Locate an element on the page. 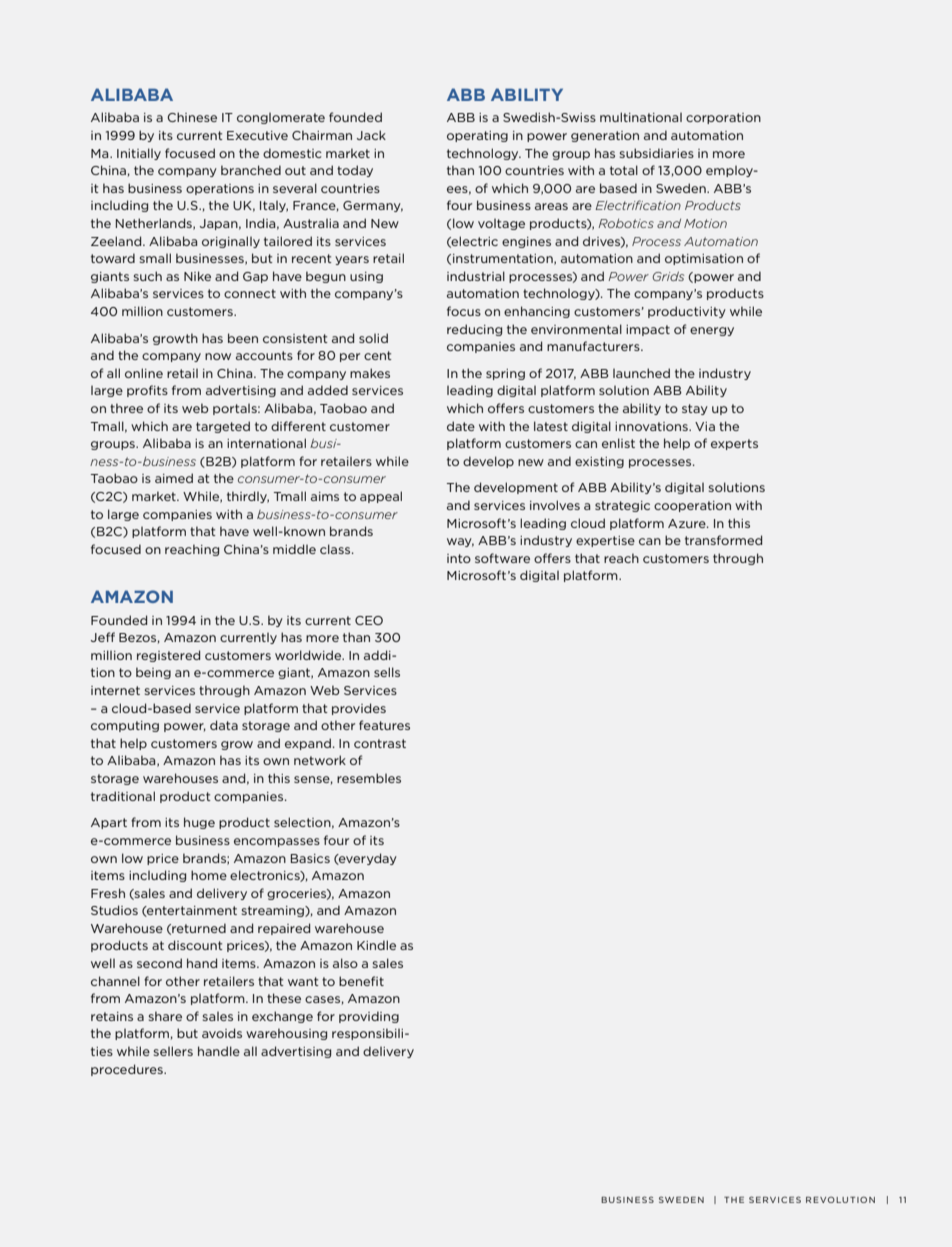 This image has width=952, height=1247. makes is located at coordinates (370, 373).
